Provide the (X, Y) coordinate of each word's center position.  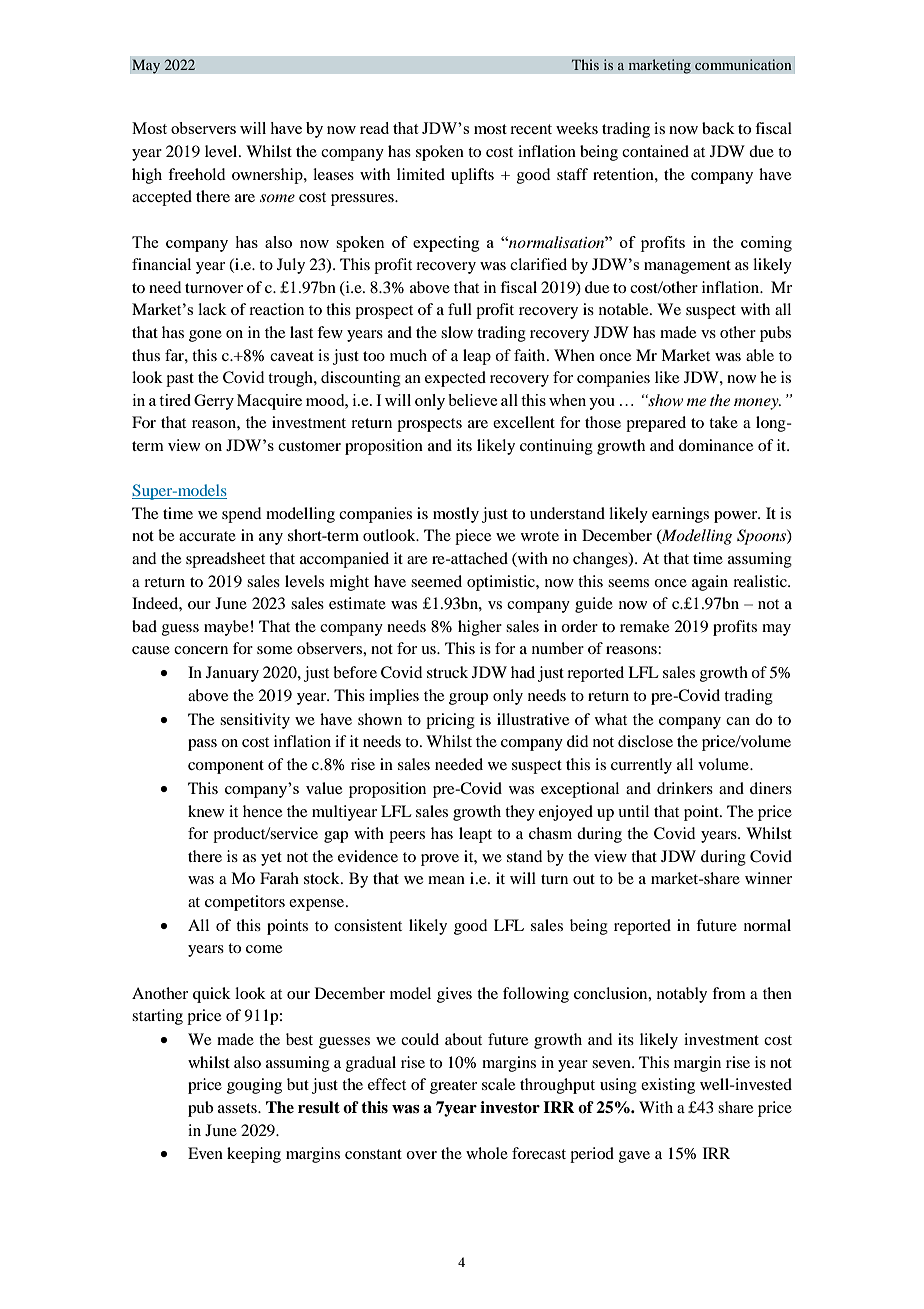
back (718, 128)
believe (472, 400)
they (520, 813)
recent (531, 129)
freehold (196, 174)
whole (487, 1153)
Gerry (214, 402)
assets (238, 1108)
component (226, 767)
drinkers (685, 788)
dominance (716, 445)
